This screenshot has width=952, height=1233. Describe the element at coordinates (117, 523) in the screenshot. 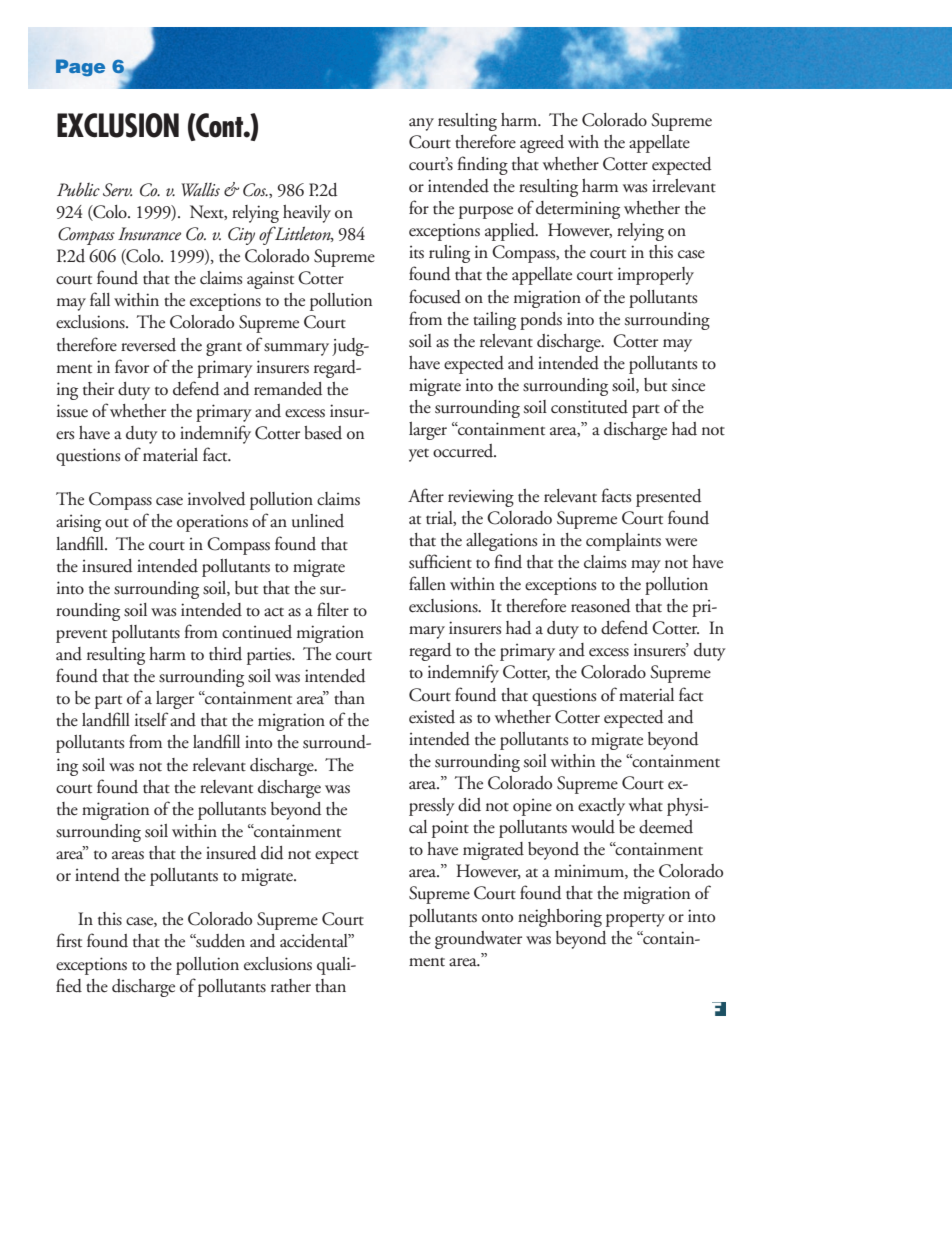

I see `out` at that location.
